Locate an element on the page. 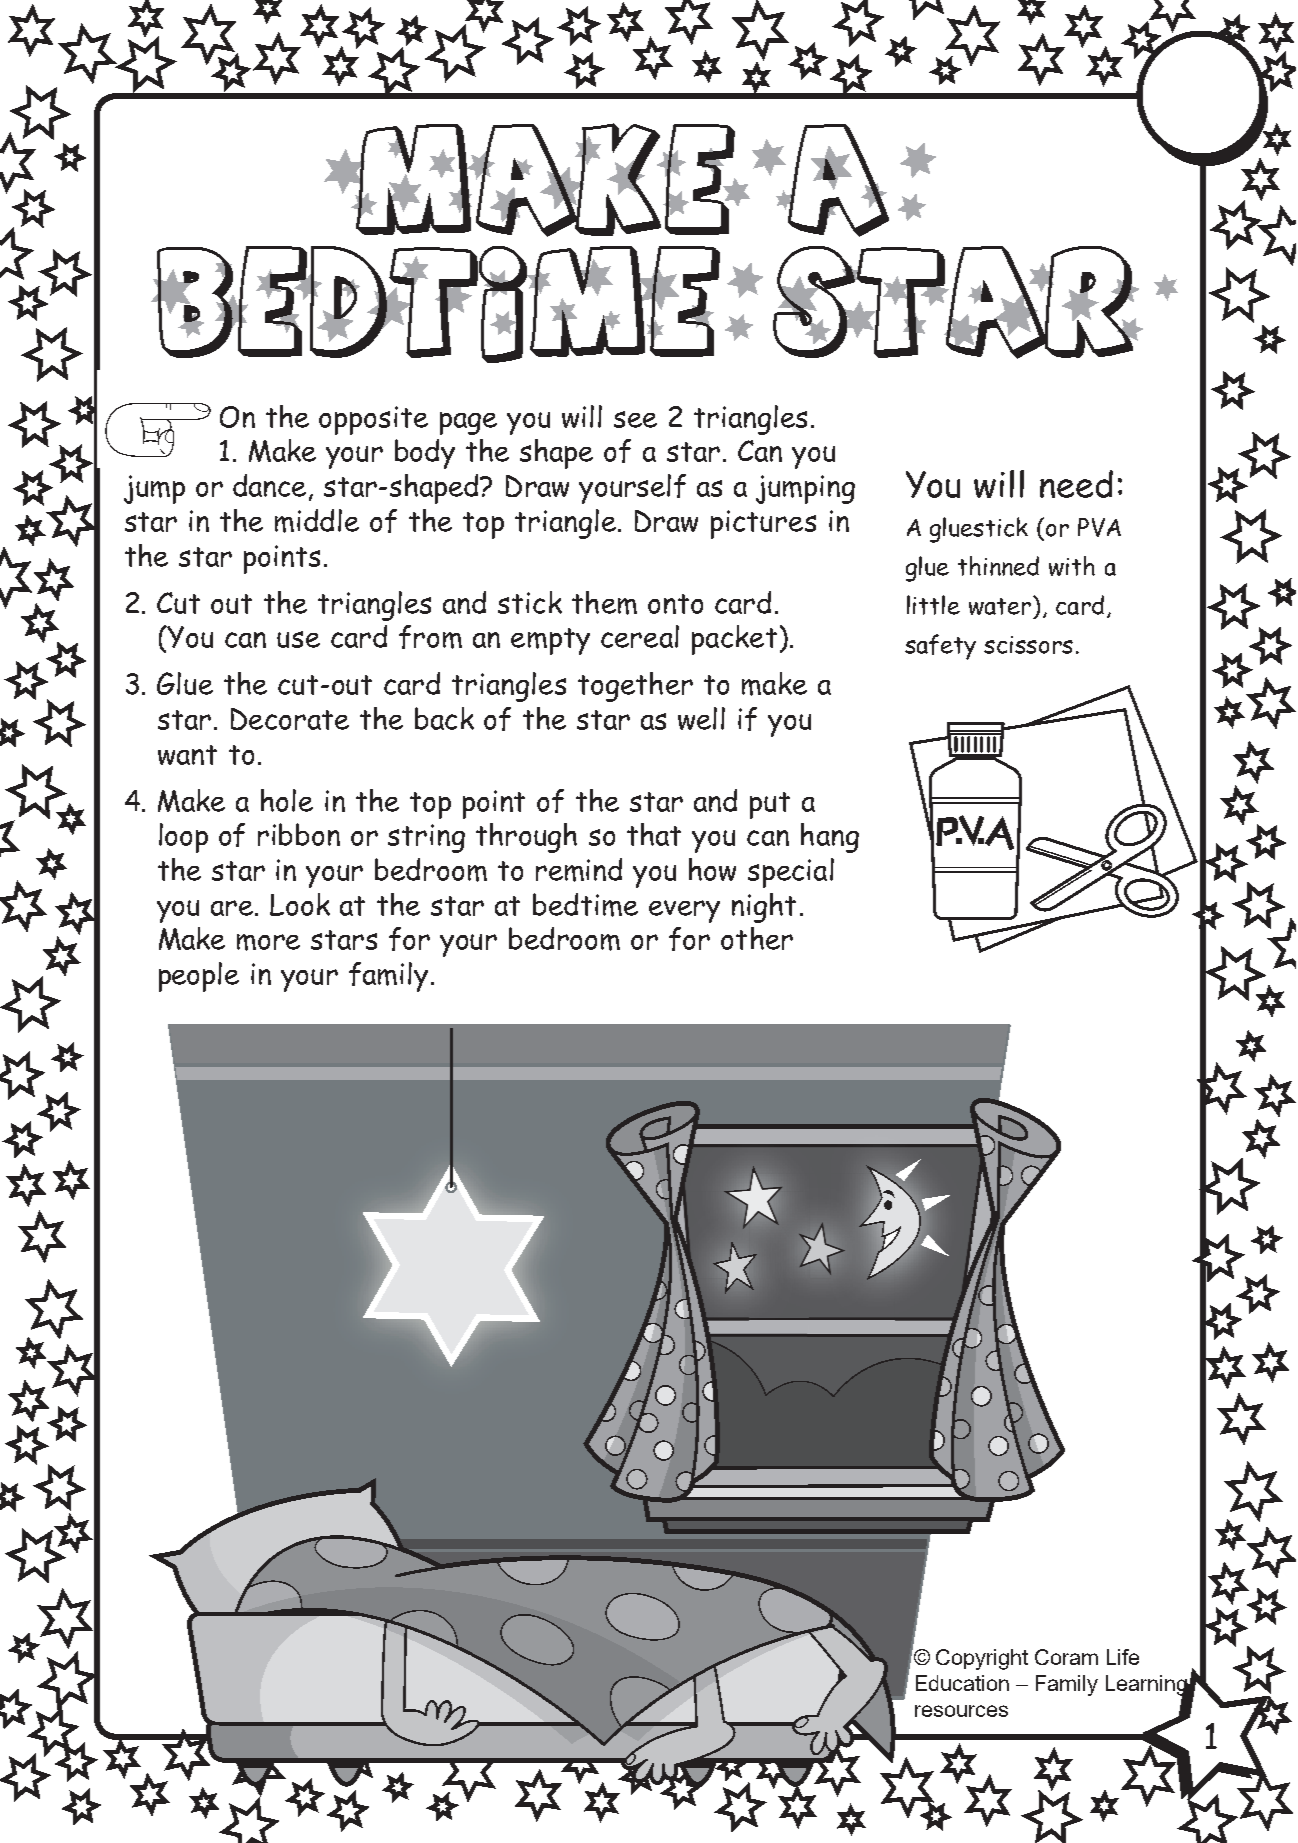 The height and width of the image is (1843, 1298). see is located at coordinates (635, 419).
